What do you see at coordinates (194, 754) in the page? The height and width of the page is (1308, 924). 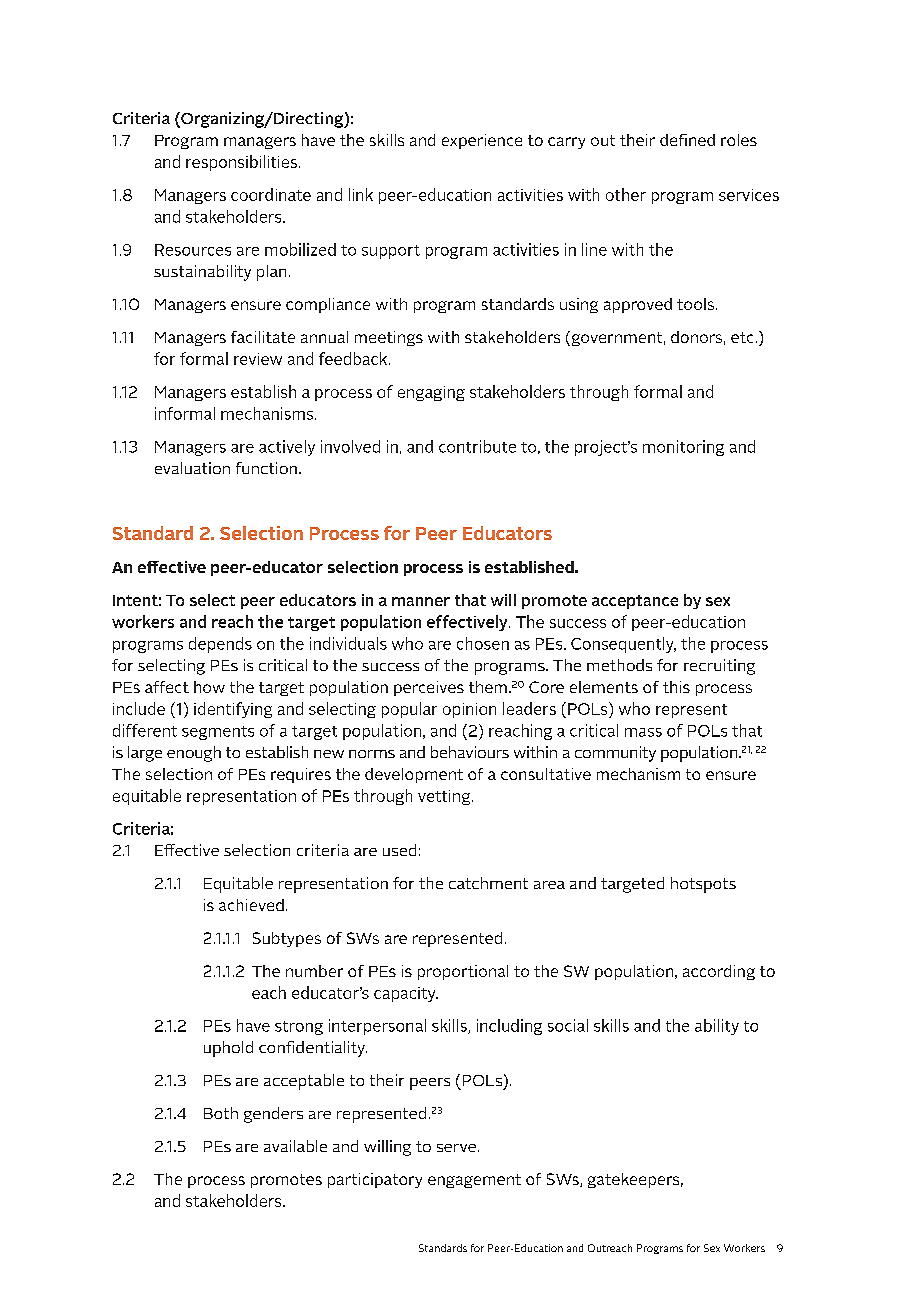 I see `enough` at bounding box center [194, 754].
